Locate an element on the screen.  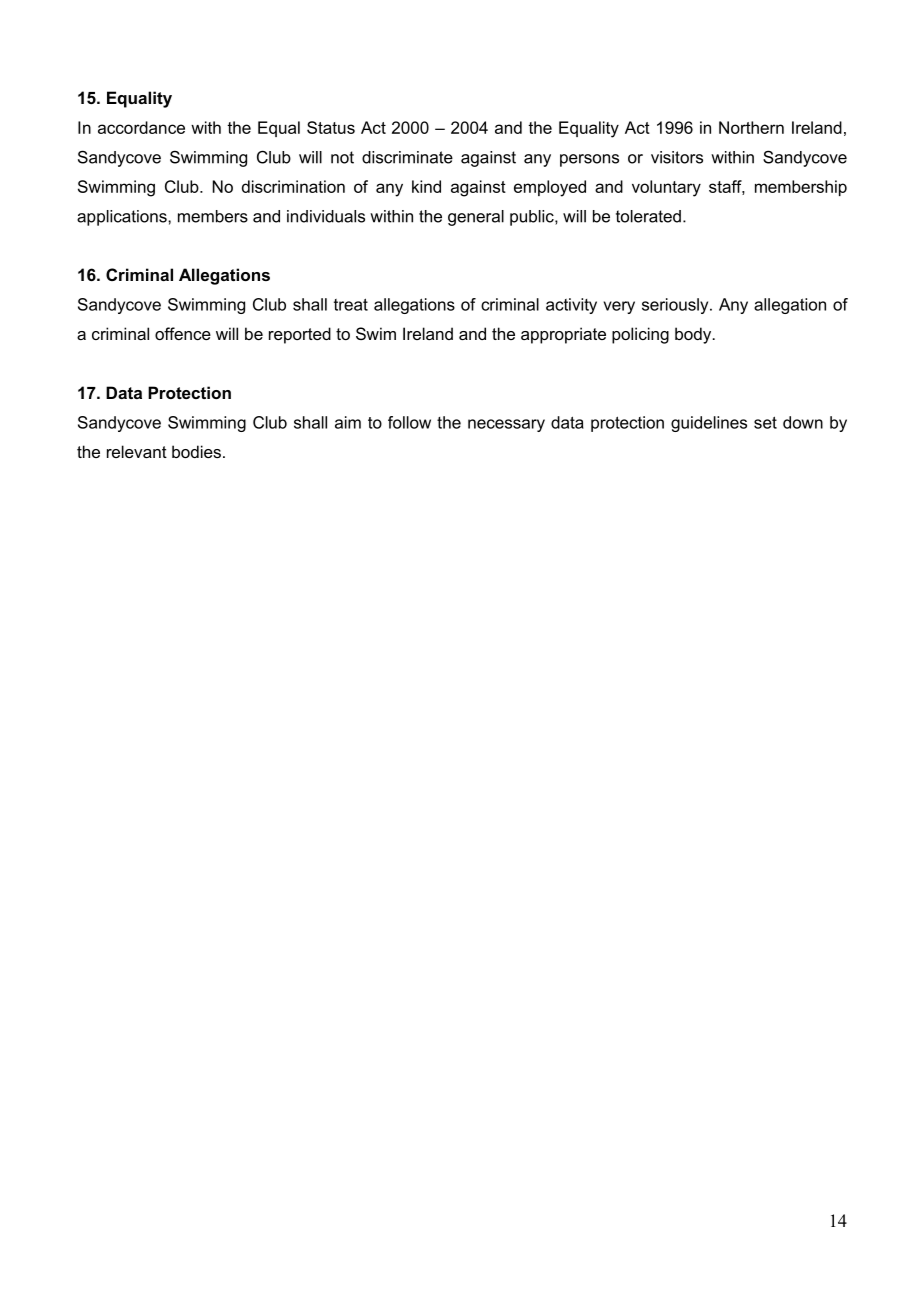
seriously is located at coordinates (676, 306).
